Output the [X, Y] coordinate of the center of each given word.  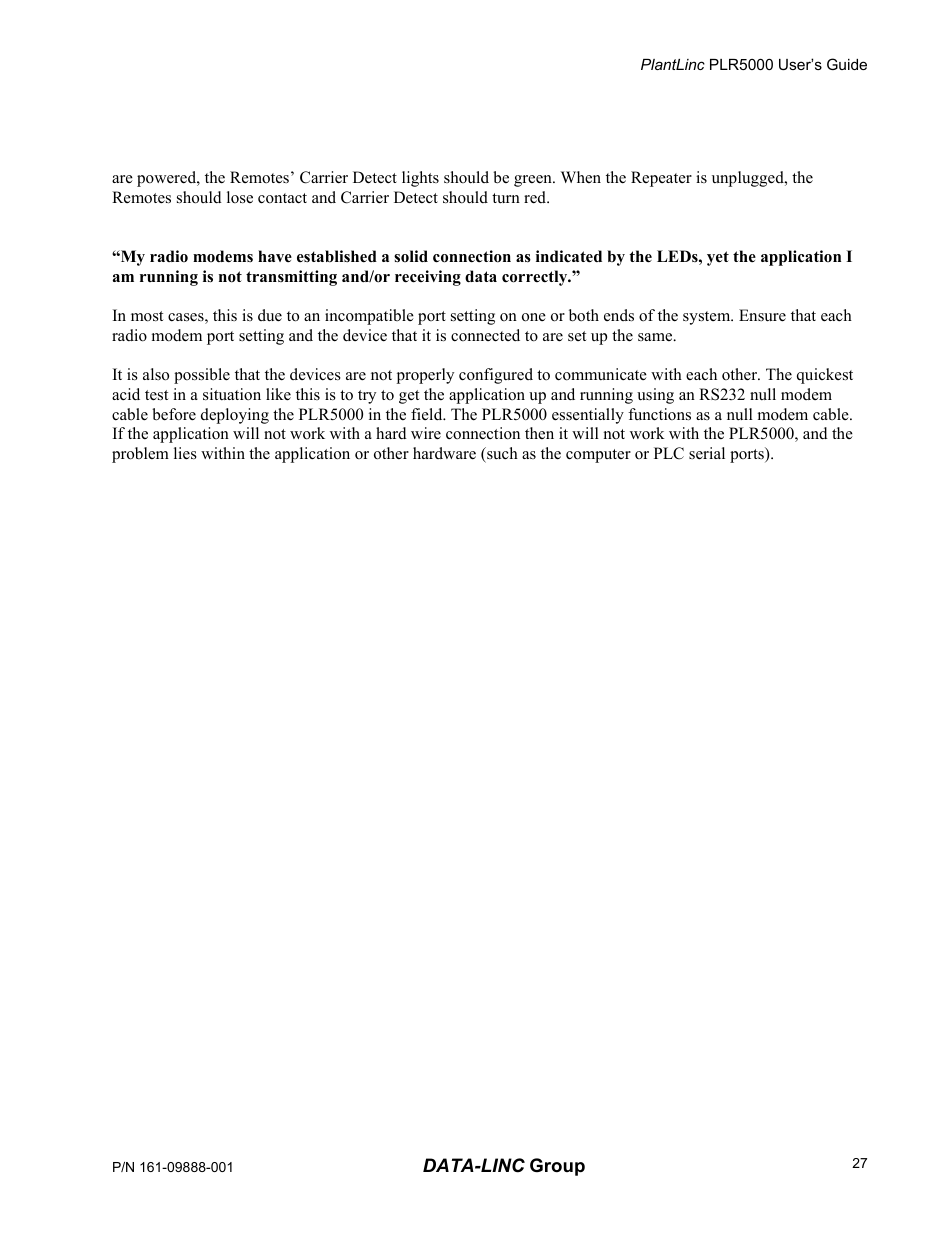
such [501, 453]
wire [426, 433]
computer [598, 456]
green [534, 181]
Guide [847, 64]
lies [185, 453]
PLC [669, 453]
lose [240, 197]
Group [557, 1167]
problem [140, 455]
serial [707, 453]
